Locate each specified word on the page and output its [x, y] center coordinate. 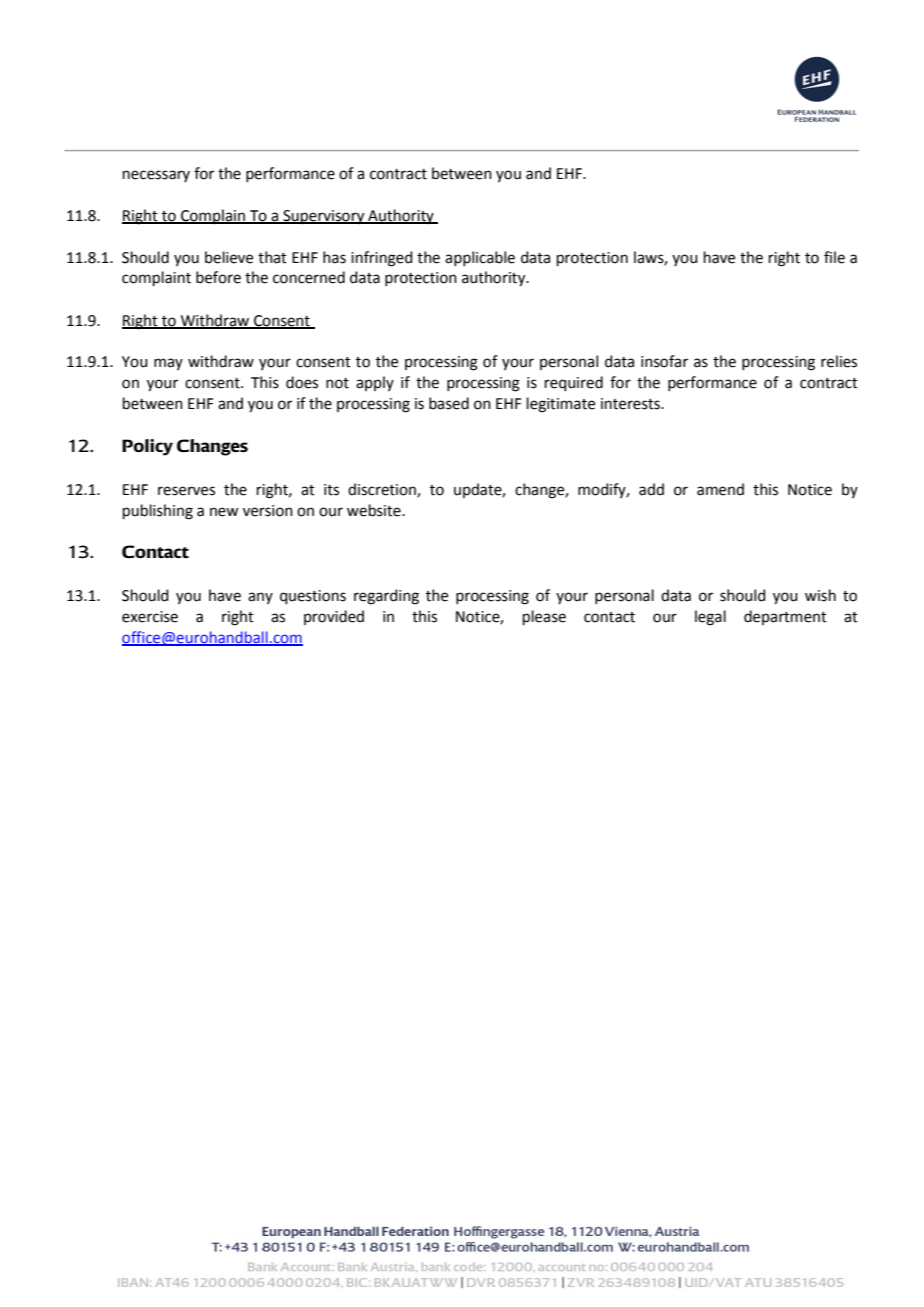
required [574, 383]
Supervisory [324, 217]
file [834, 257]
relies [839, 361]
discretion [383, 490]
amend [720, 489]
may [168, 364]
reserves [186, 491]
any [260, 598]
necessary [156, 176]
